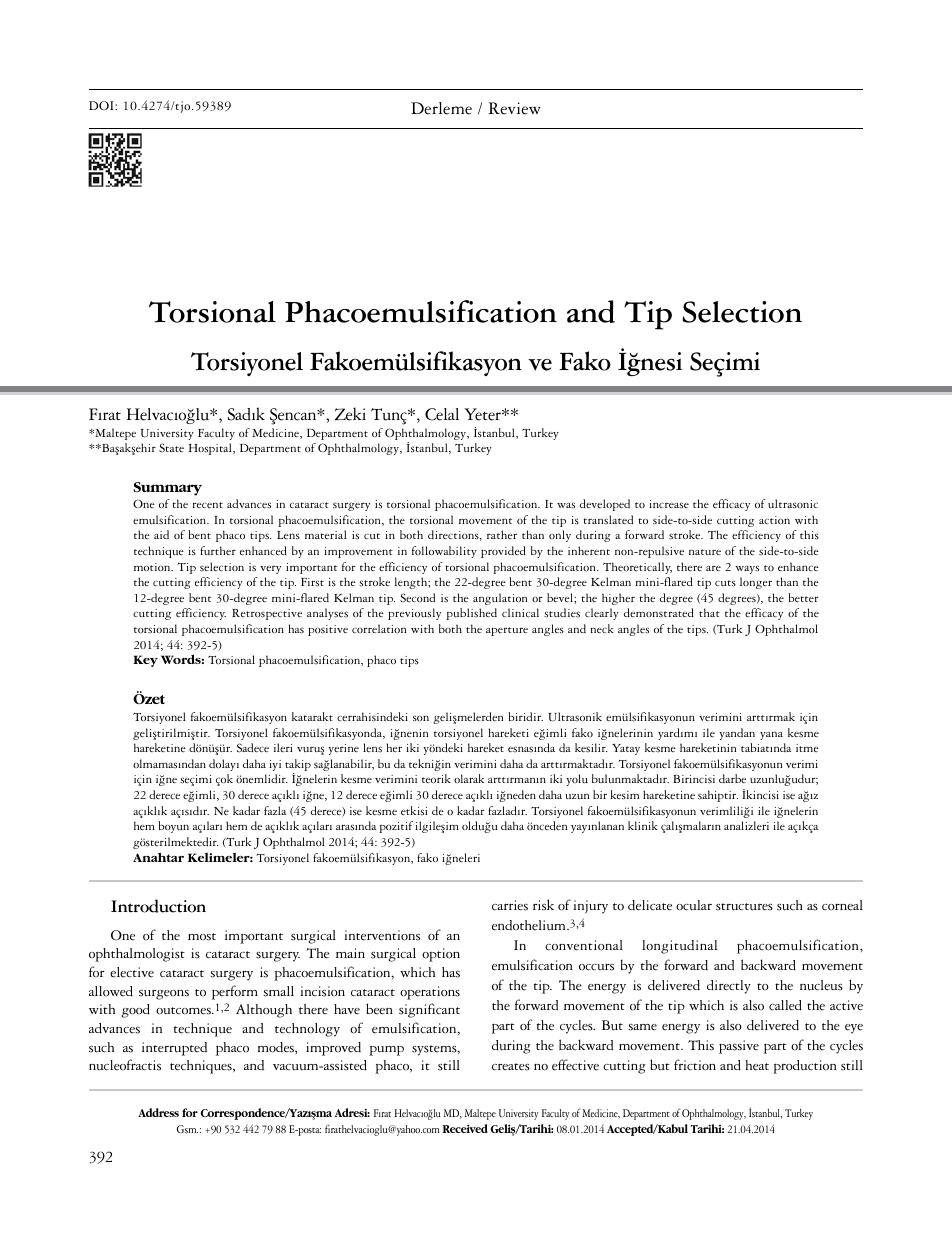 The width and height of the screenshot is (952, 1240). What do you see at coordinates (158, 1112) in the screenshot?
I see `Address` at bounding box center [158, 1112].
